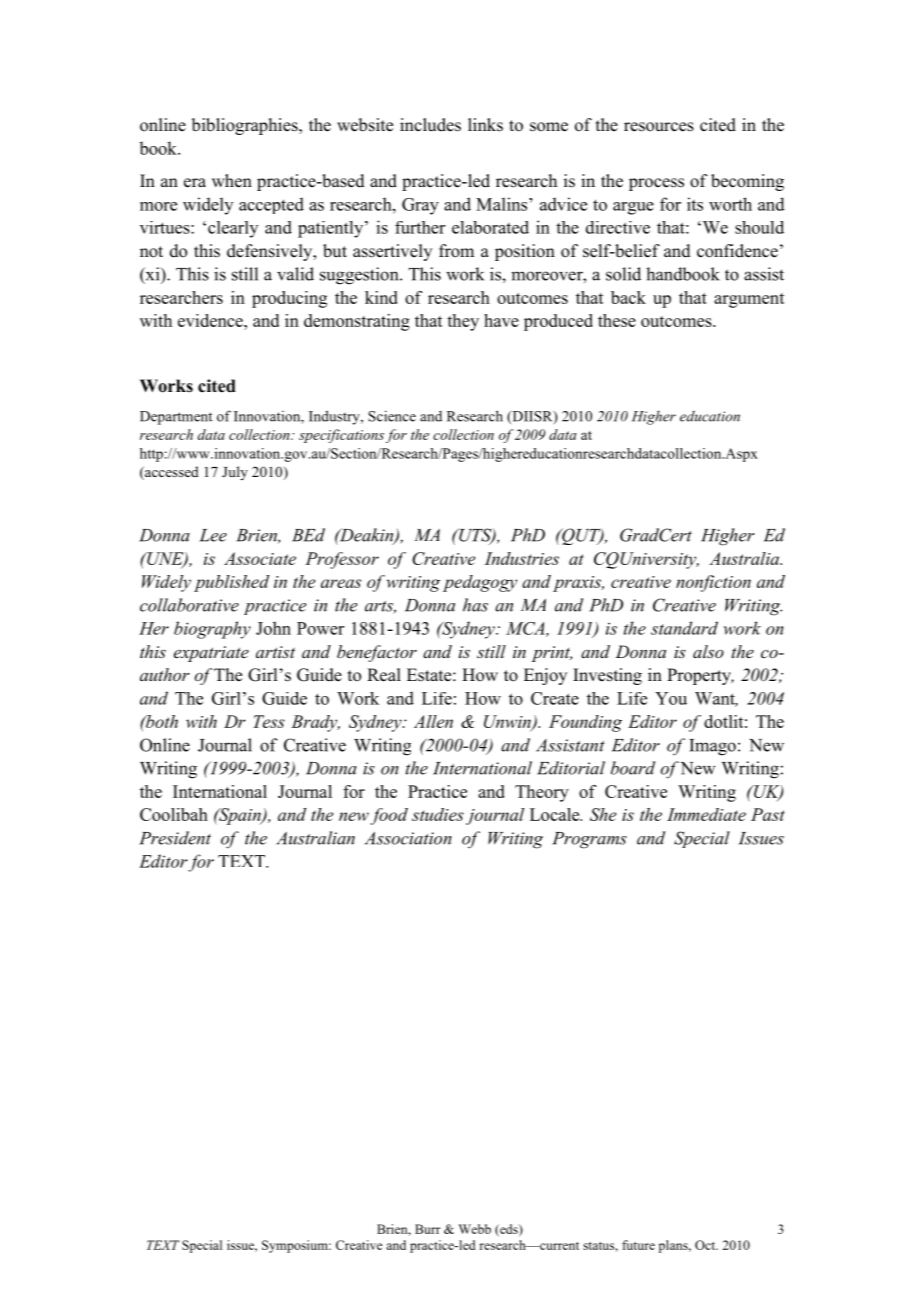  What do you see at coordinates (408, 838) in the page?
I see `Association` at bounding box center [408, 838].
